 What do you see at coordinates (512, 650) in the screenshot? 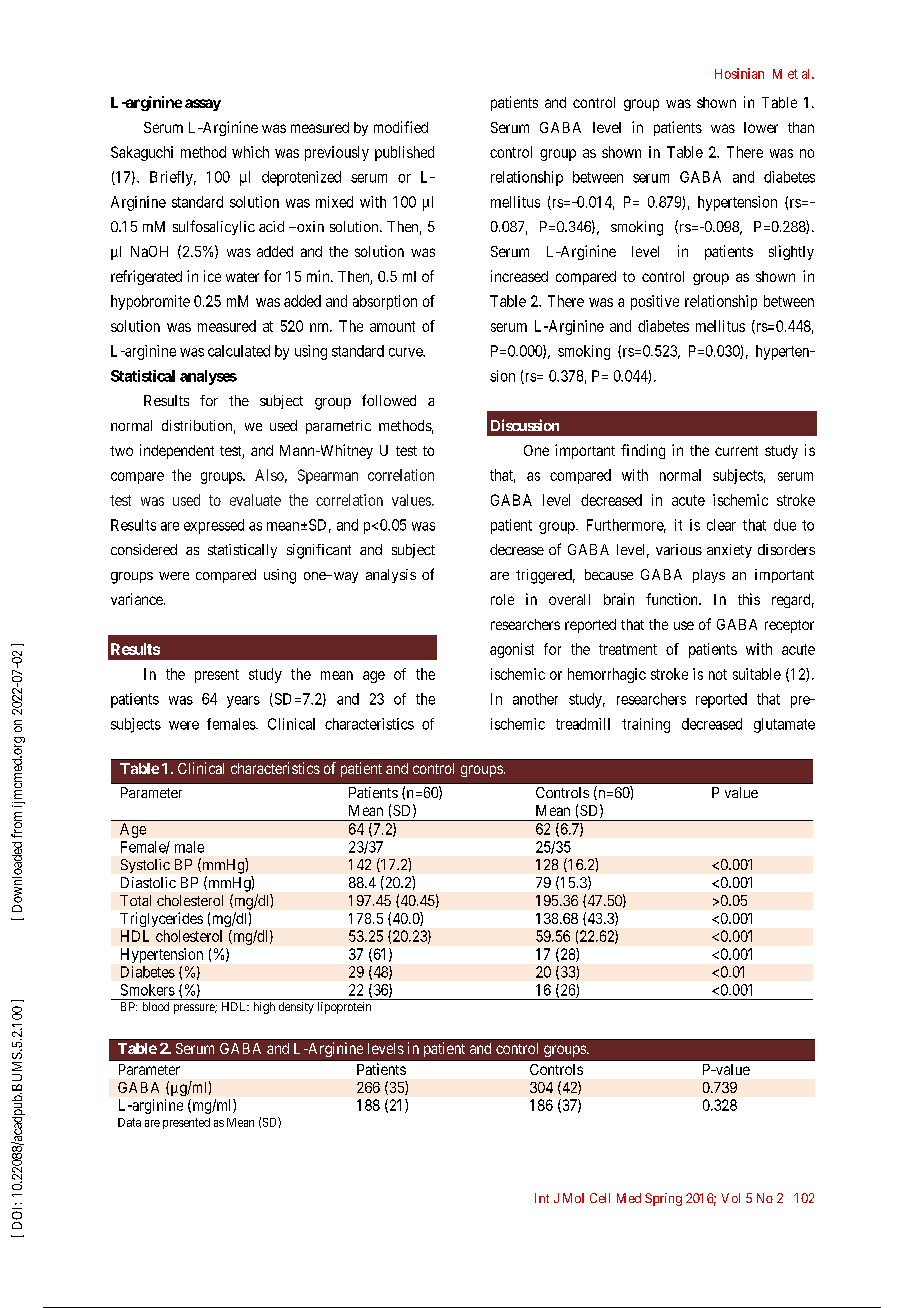
I see `agonist` at bounding box center [512, 650].
